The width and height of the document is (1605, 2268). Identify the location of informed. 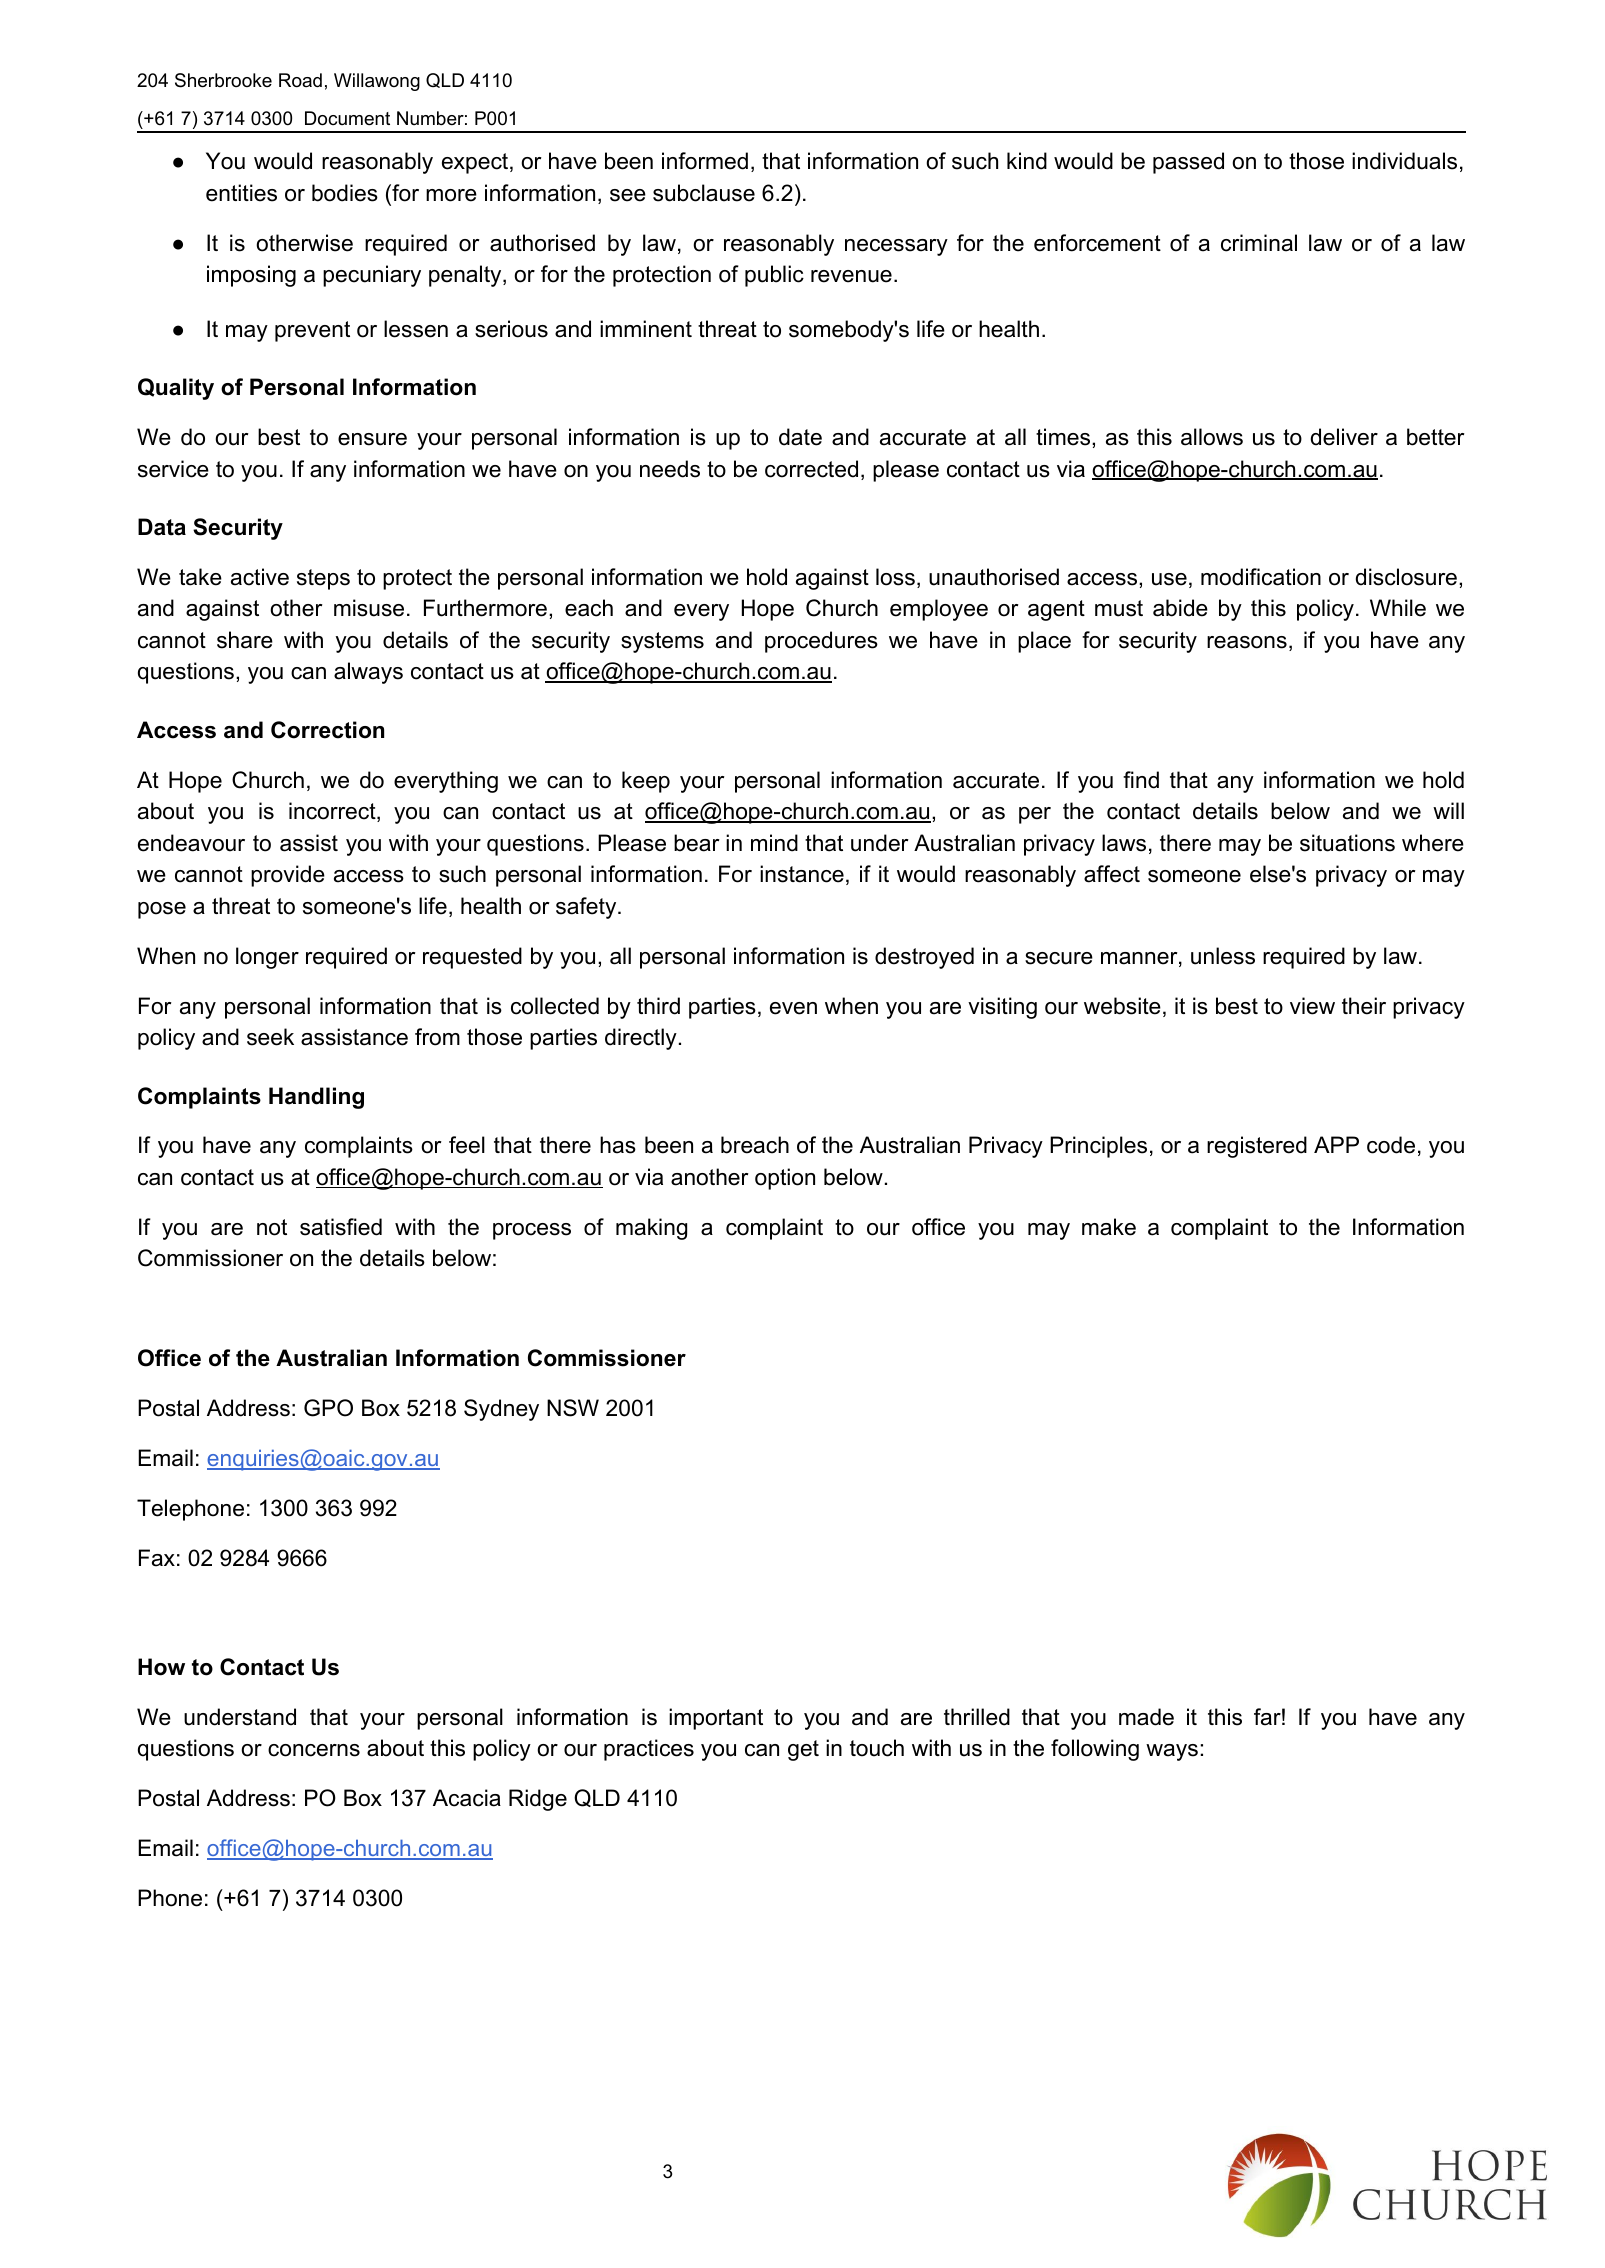
(705, 161).
